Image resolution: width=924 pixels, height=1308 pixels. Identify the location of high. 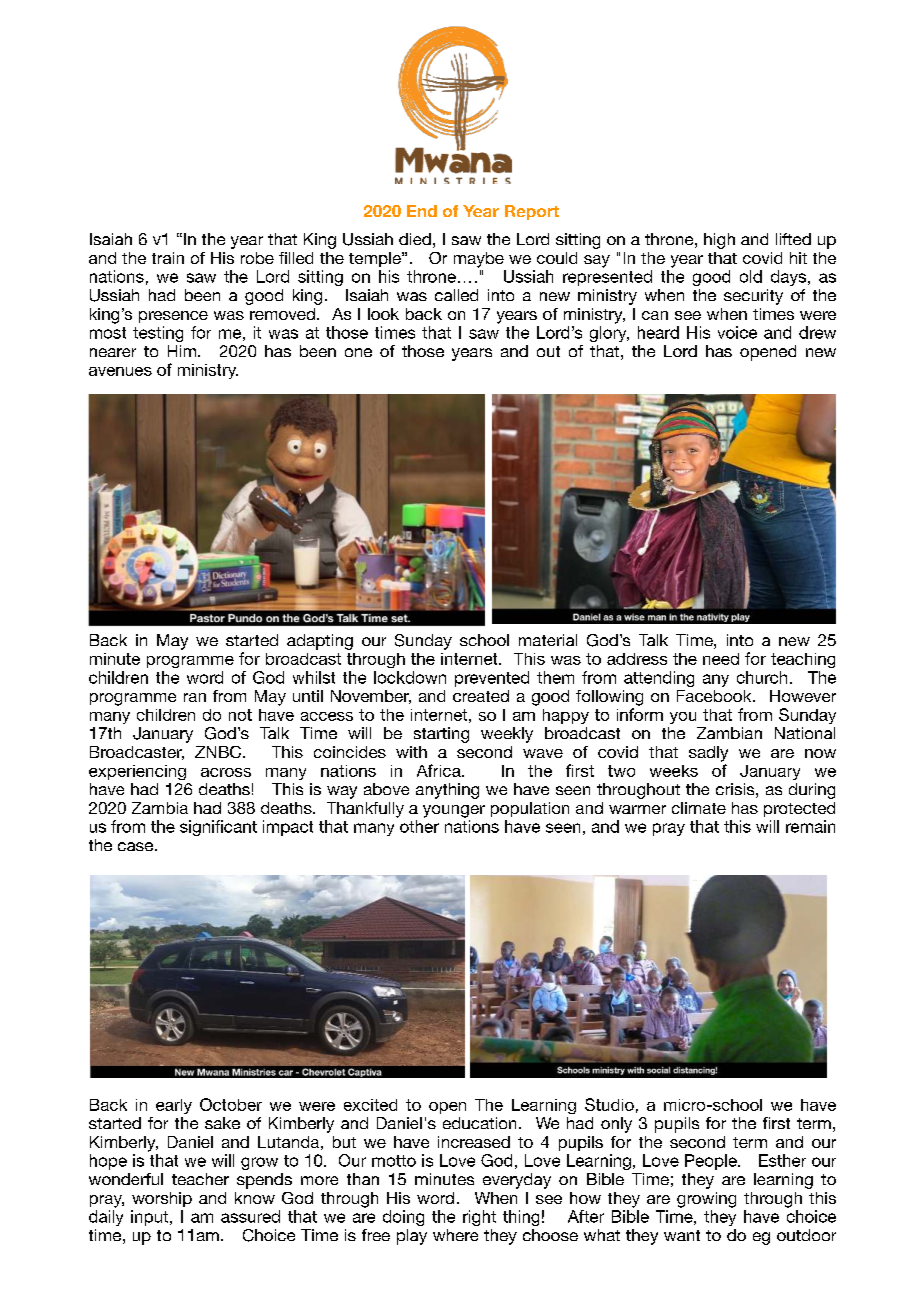
(719, 241).
